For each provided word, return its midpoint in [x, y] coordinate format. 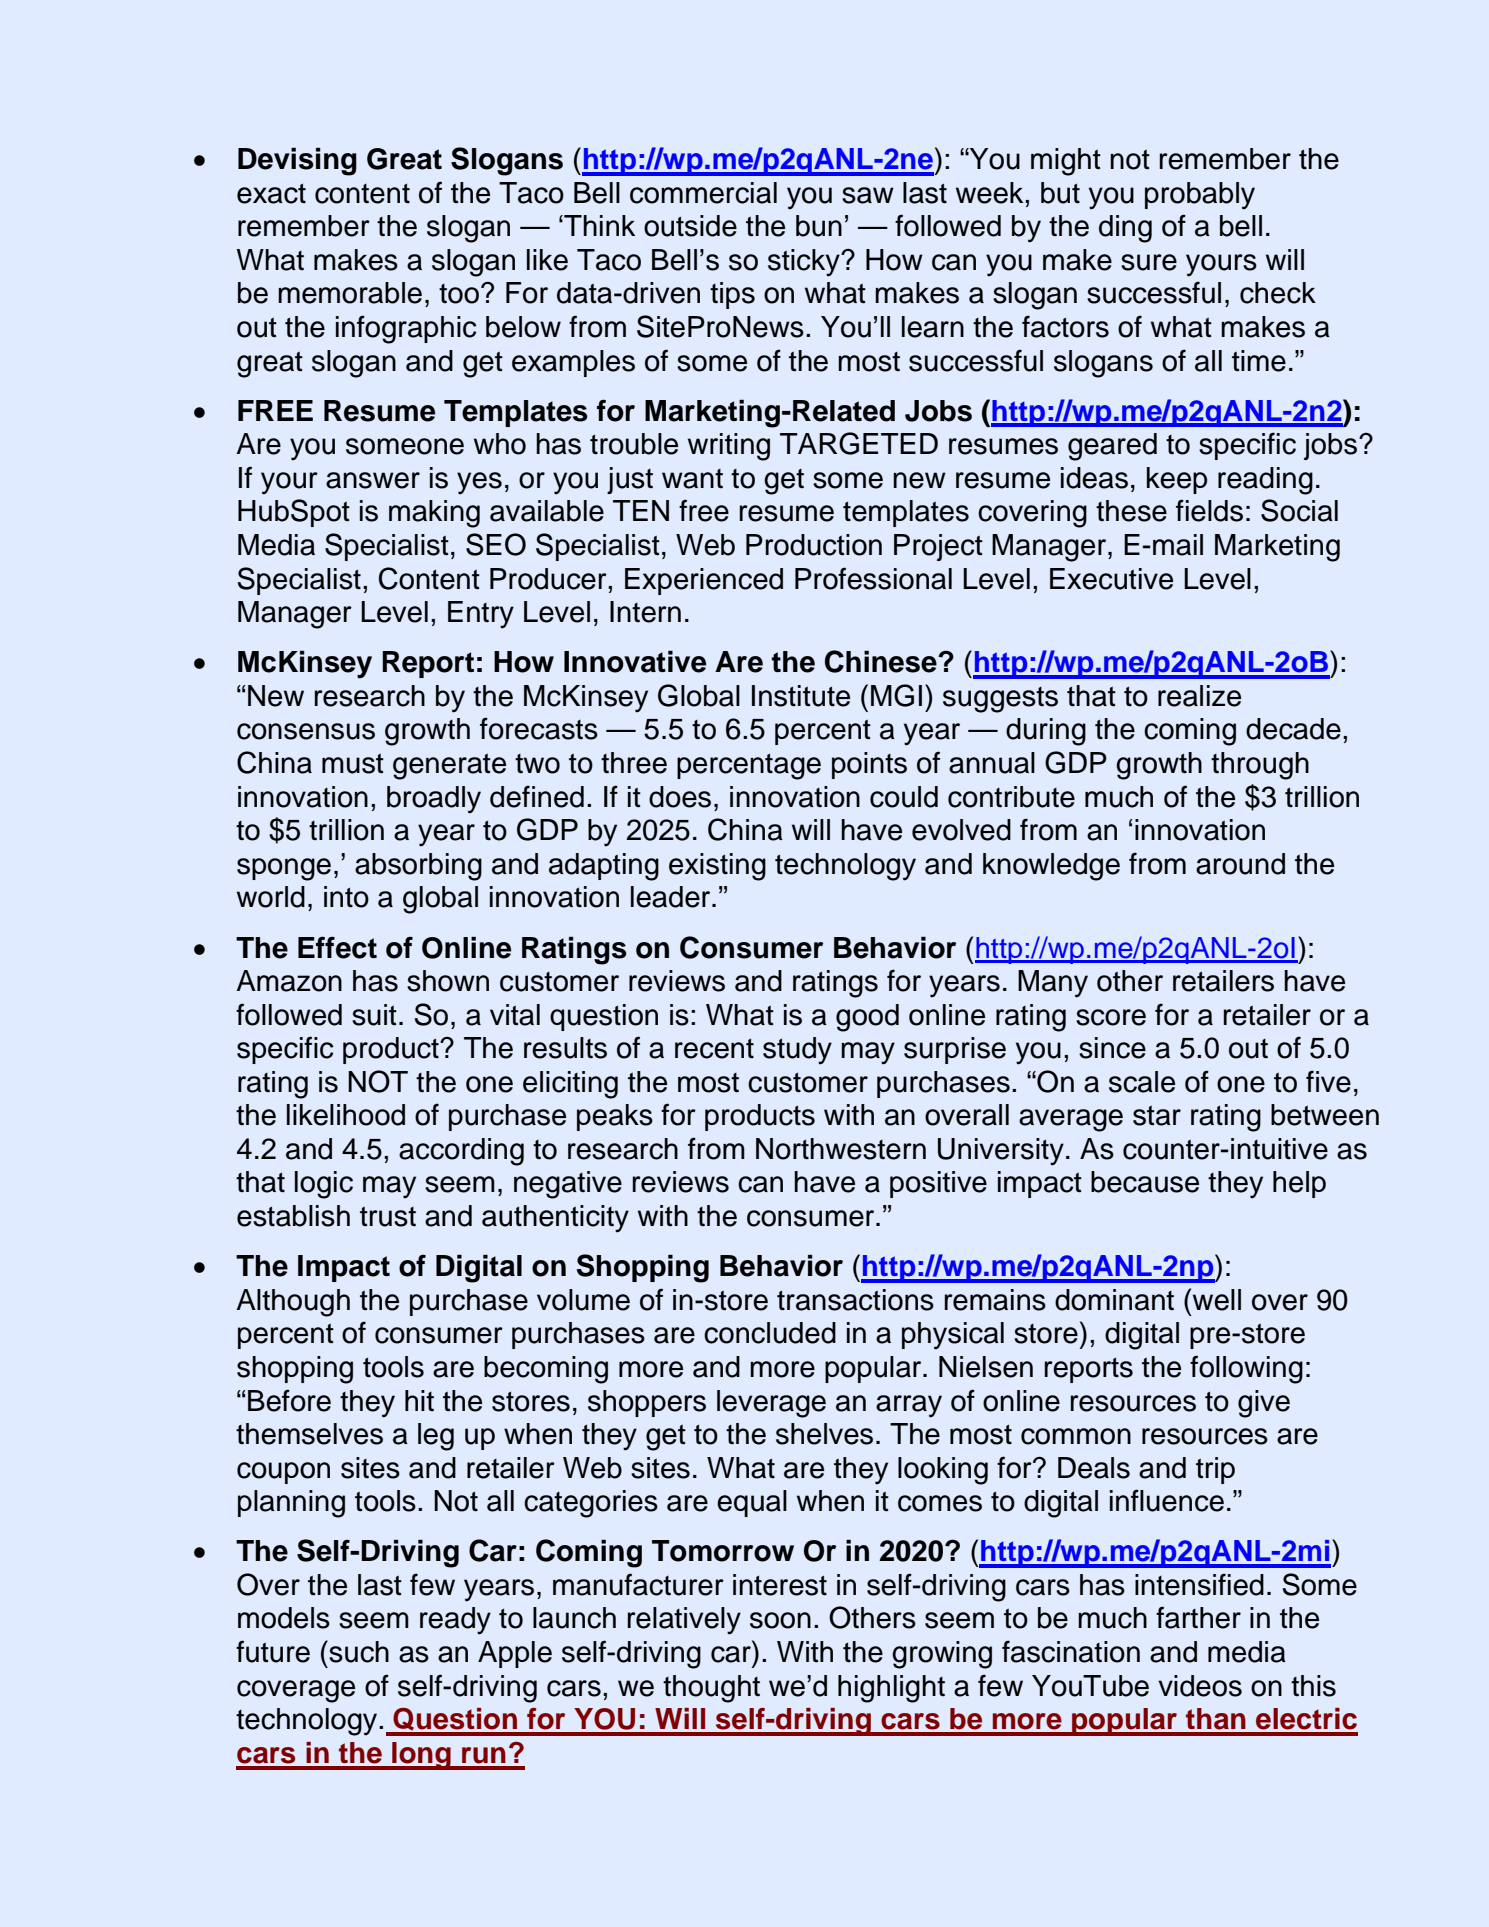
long [421, 1756]
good [867, 1018]
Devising [297, 162]
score [1111, 1017]
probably [1200, 196]
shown [448, 981]
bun [819, 226]
